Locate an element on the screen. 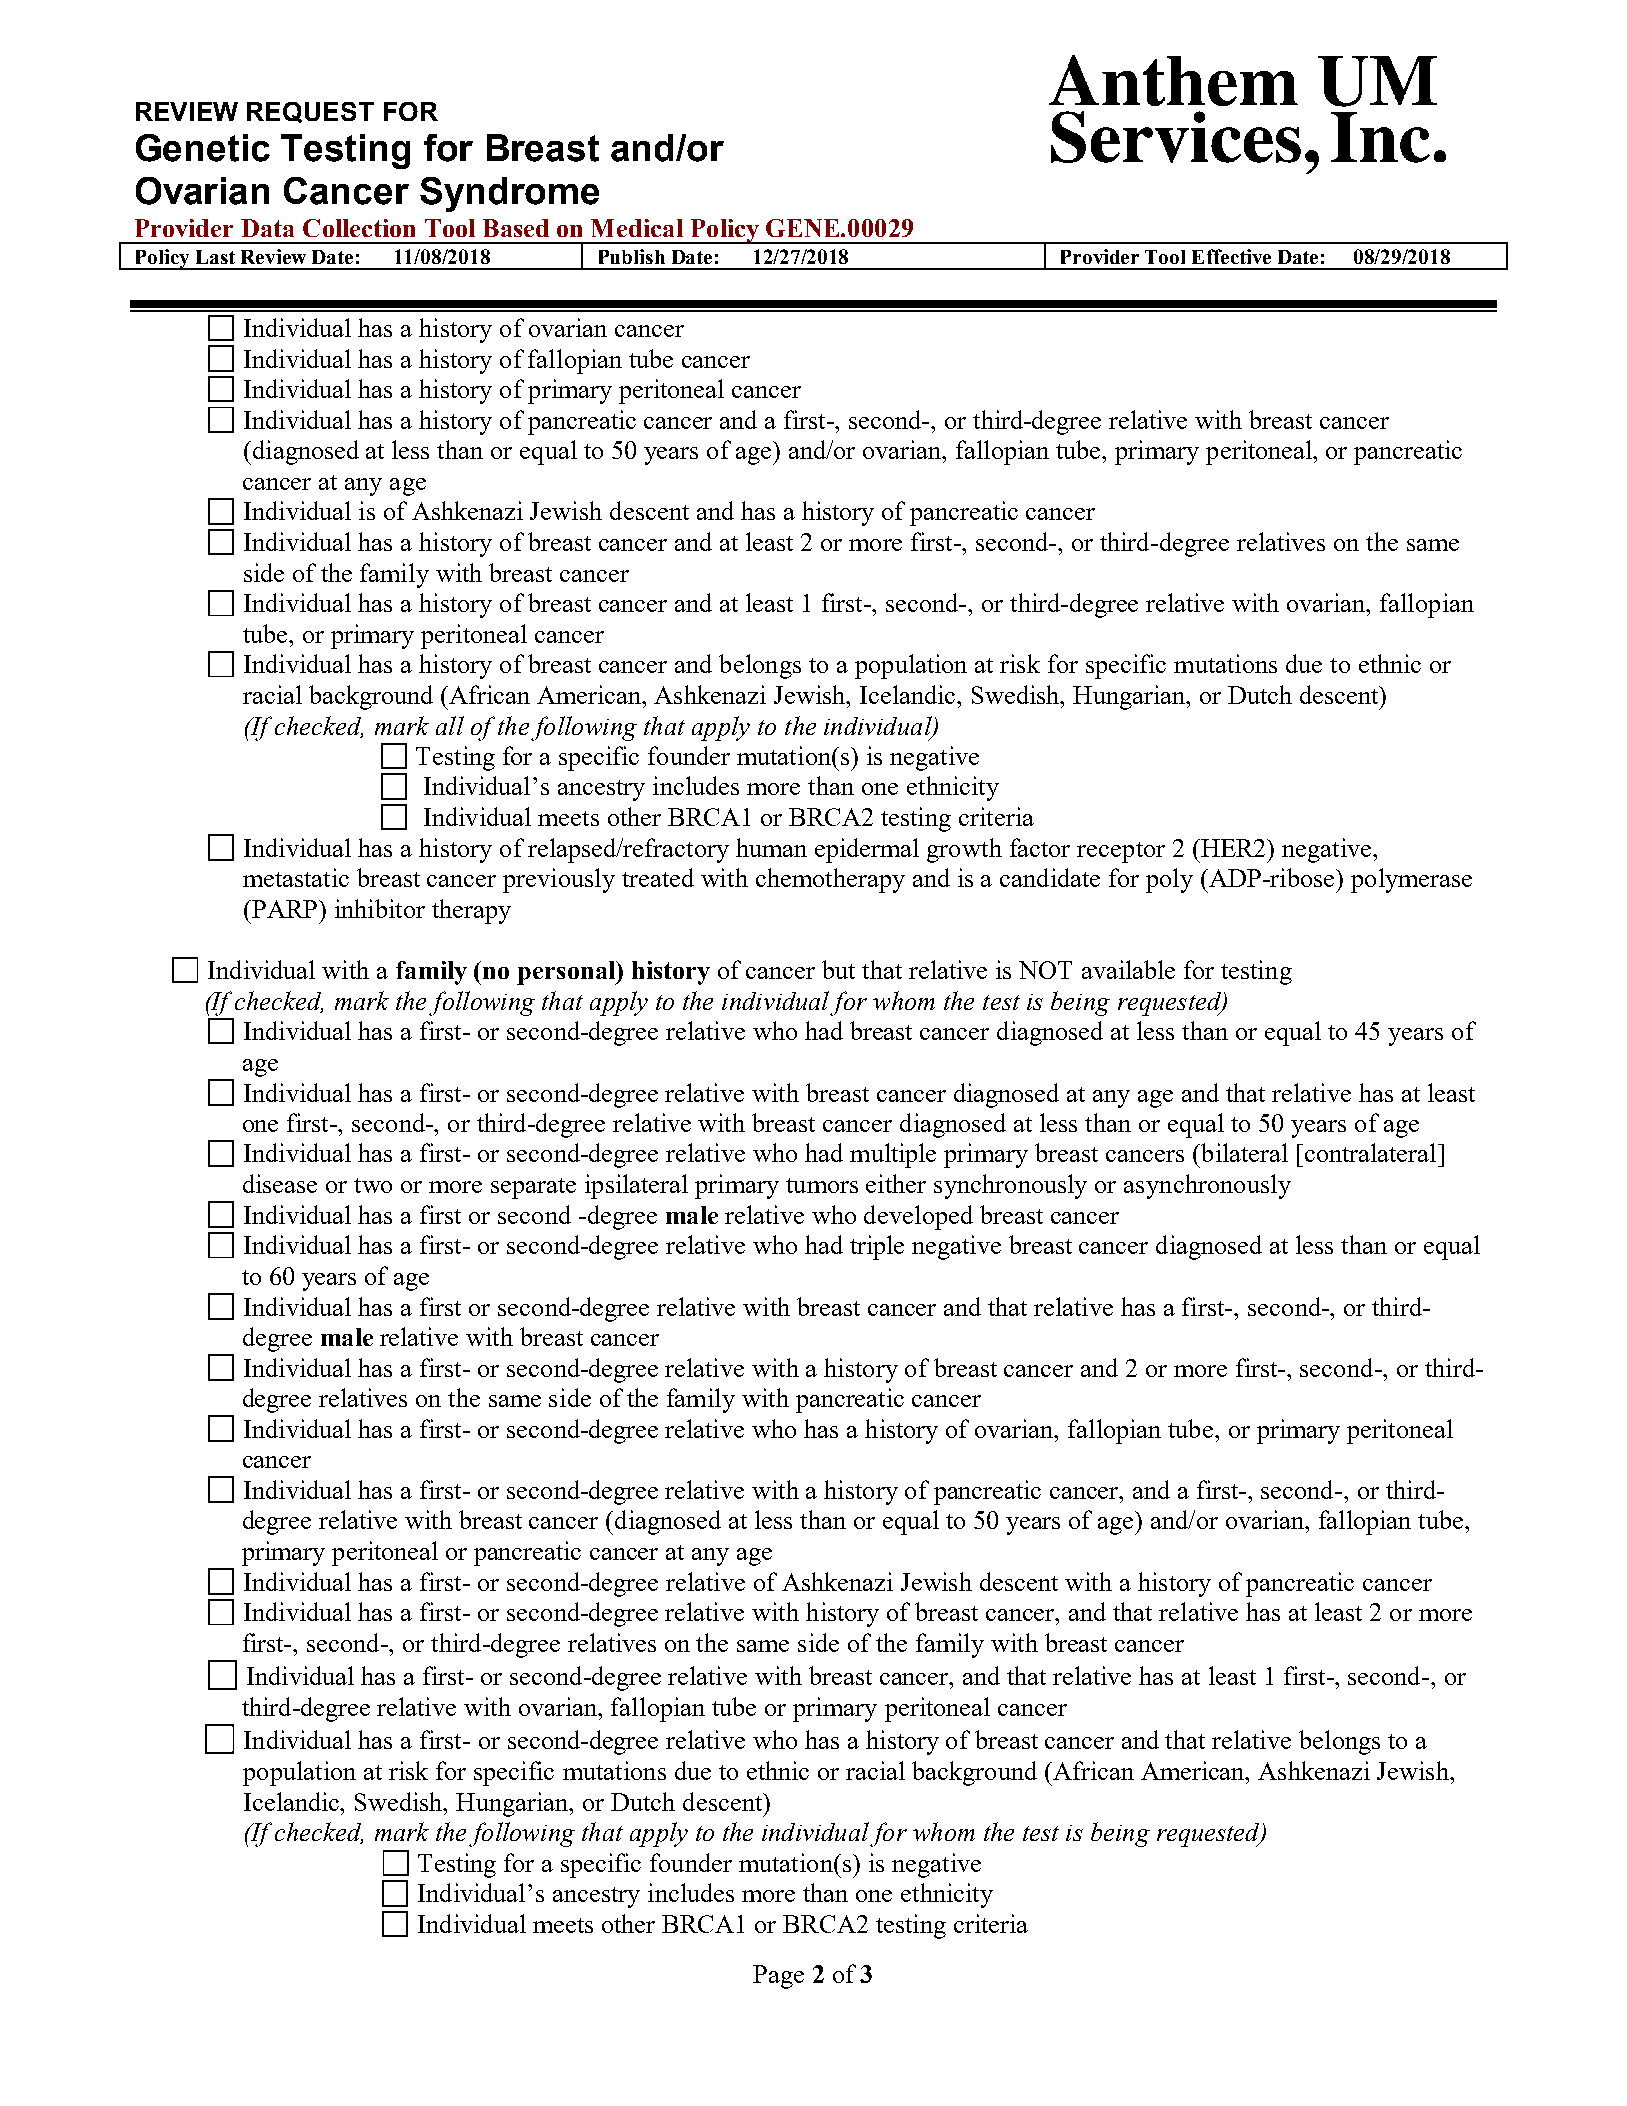 The width and height of the screenshot is (1627, 2106). developed is located at coordinates (918, 1217).
